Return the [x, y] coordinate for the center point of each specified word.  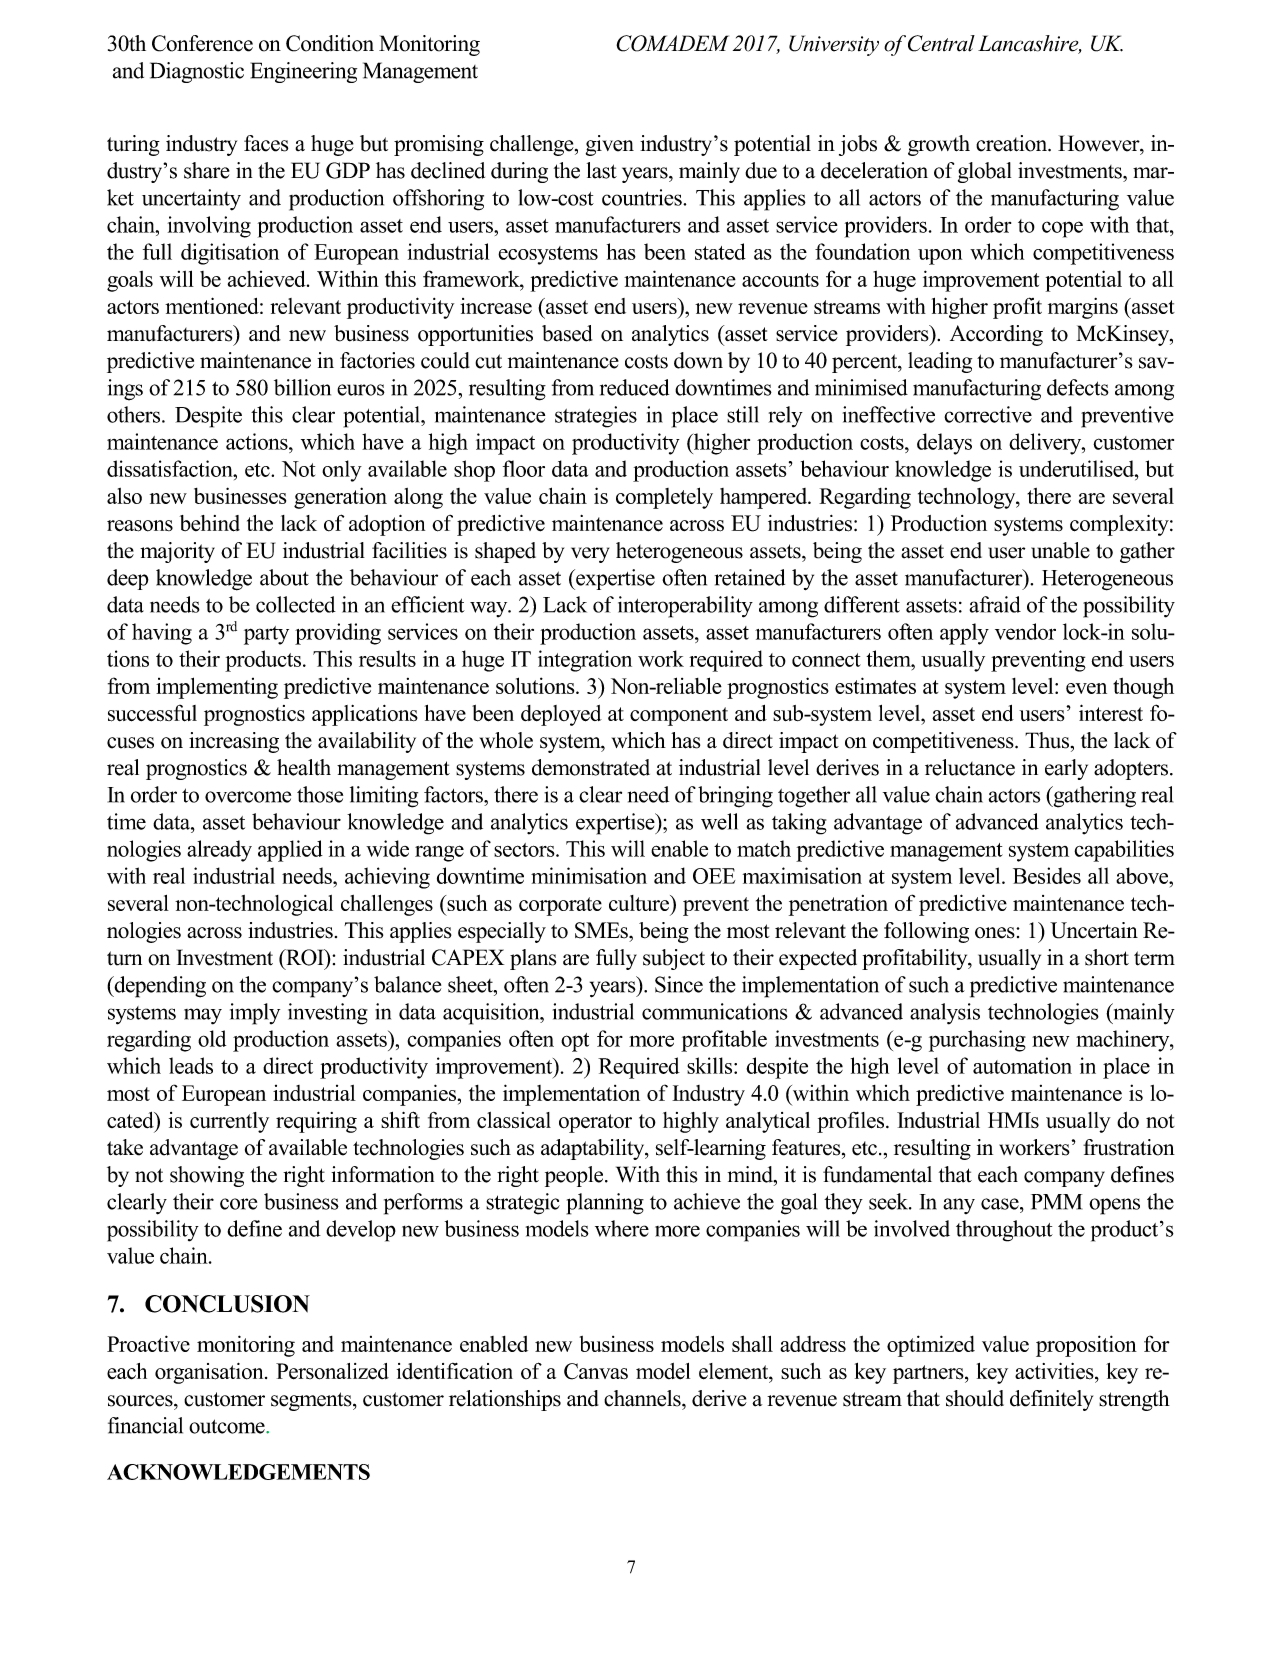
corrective [988, 414]
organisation [210, 1373]
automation [1022, 1065]
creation [1013, 143]
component [679, 716]
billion [302, 387]
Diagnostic [197, 72]
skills [711, 1065]
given [610, 145]
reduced [634, 387]
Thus [1048, 740]
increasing [234, 742]
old [212, 1038]
